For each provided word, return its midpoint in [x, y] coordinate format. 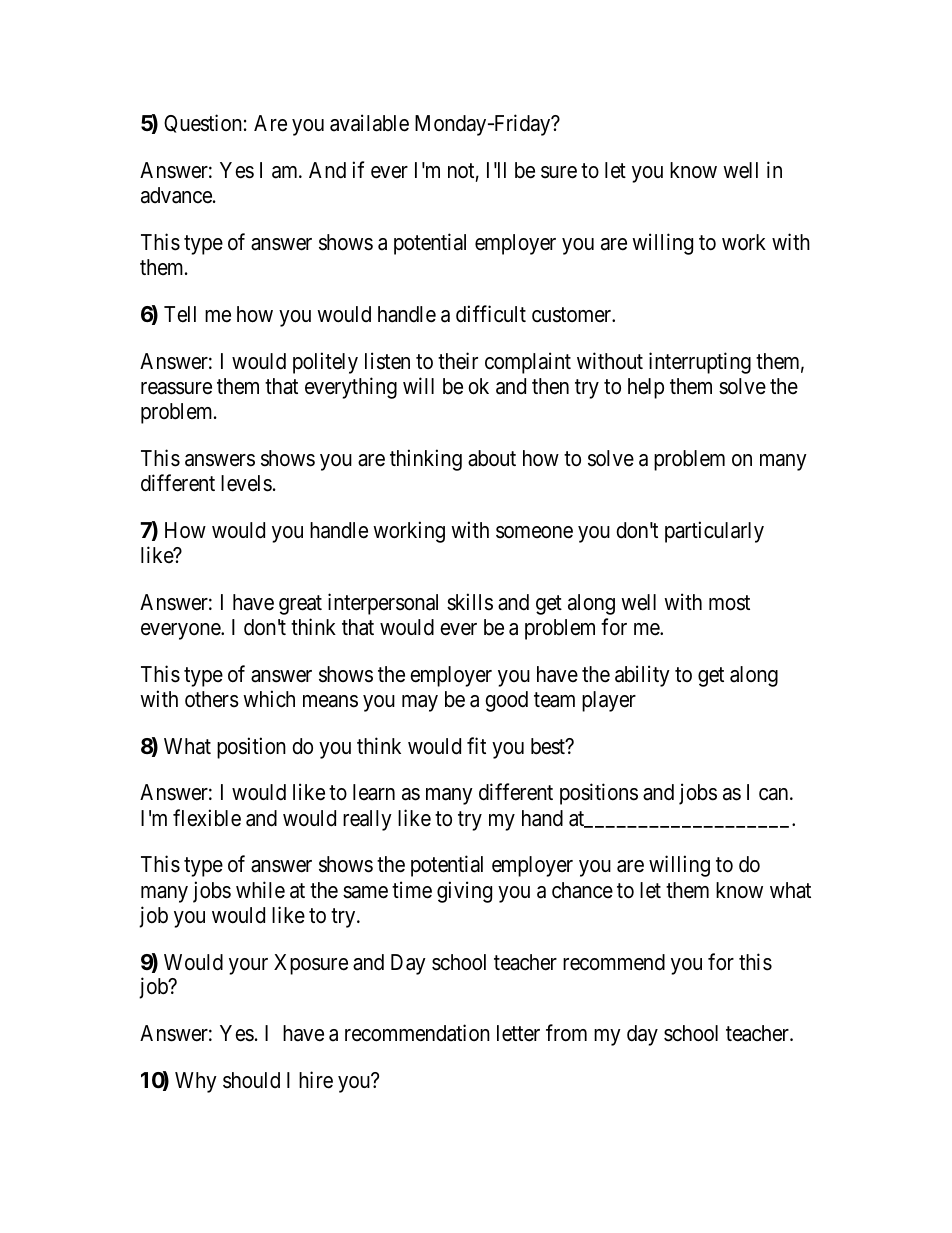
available [369, 123]
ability [642, 676]
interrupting [700, 363]
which [269, 699]
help [646, 388]
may [420, 703]
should [251, 1080]
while [260, 890]
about [492, 458]
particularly [714, 532]
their [458, 361]
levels [246, 483]
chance [582, 890]
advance [177, 195]
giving [464, 892]
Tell [180, 314]
